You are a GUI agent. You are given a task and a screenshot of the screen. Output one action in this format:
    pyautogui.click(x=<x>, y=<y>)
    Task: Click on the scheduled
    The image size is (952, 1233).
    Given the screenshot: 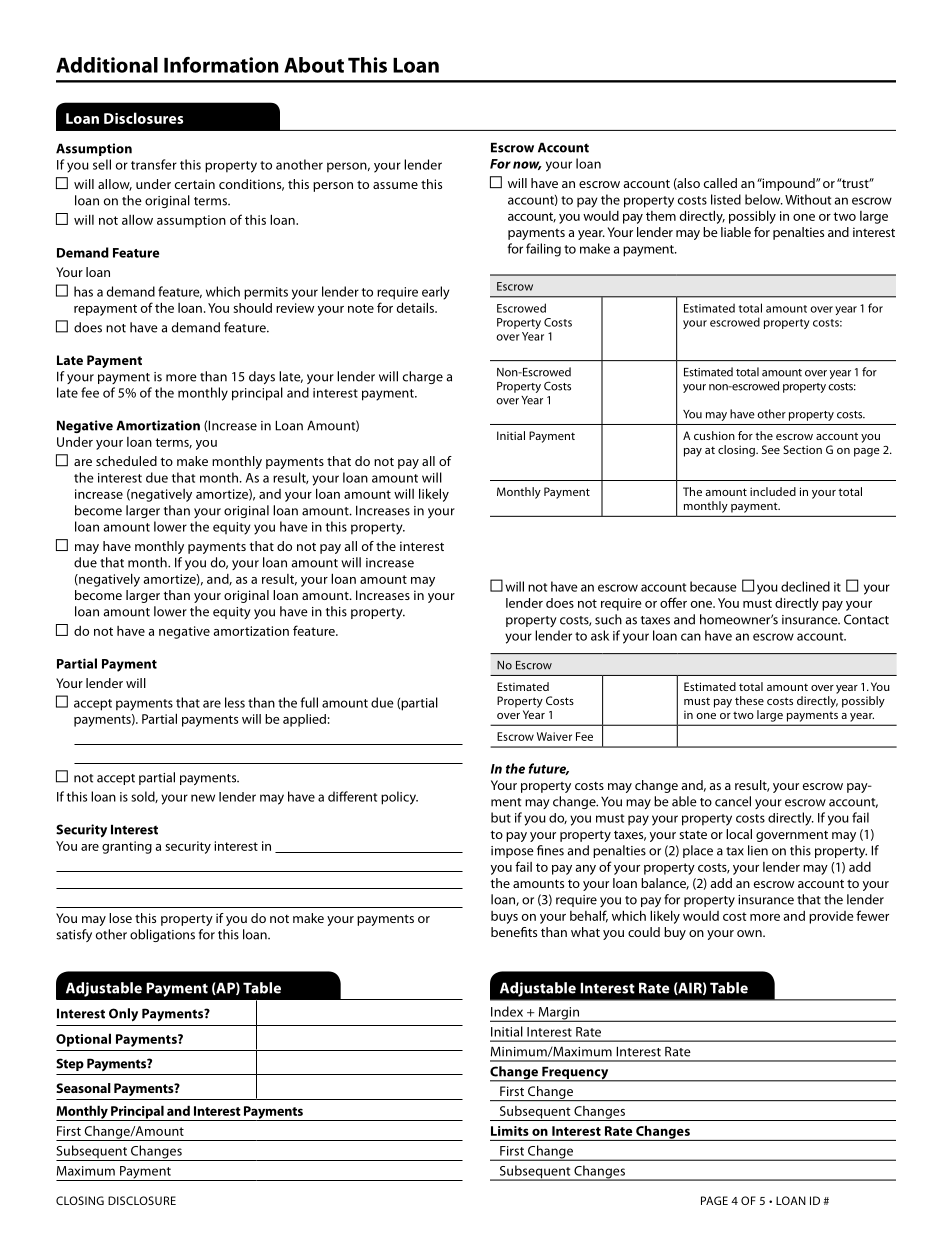 What is the action you would take?
    pyautogui.click(x=126, y=461)
